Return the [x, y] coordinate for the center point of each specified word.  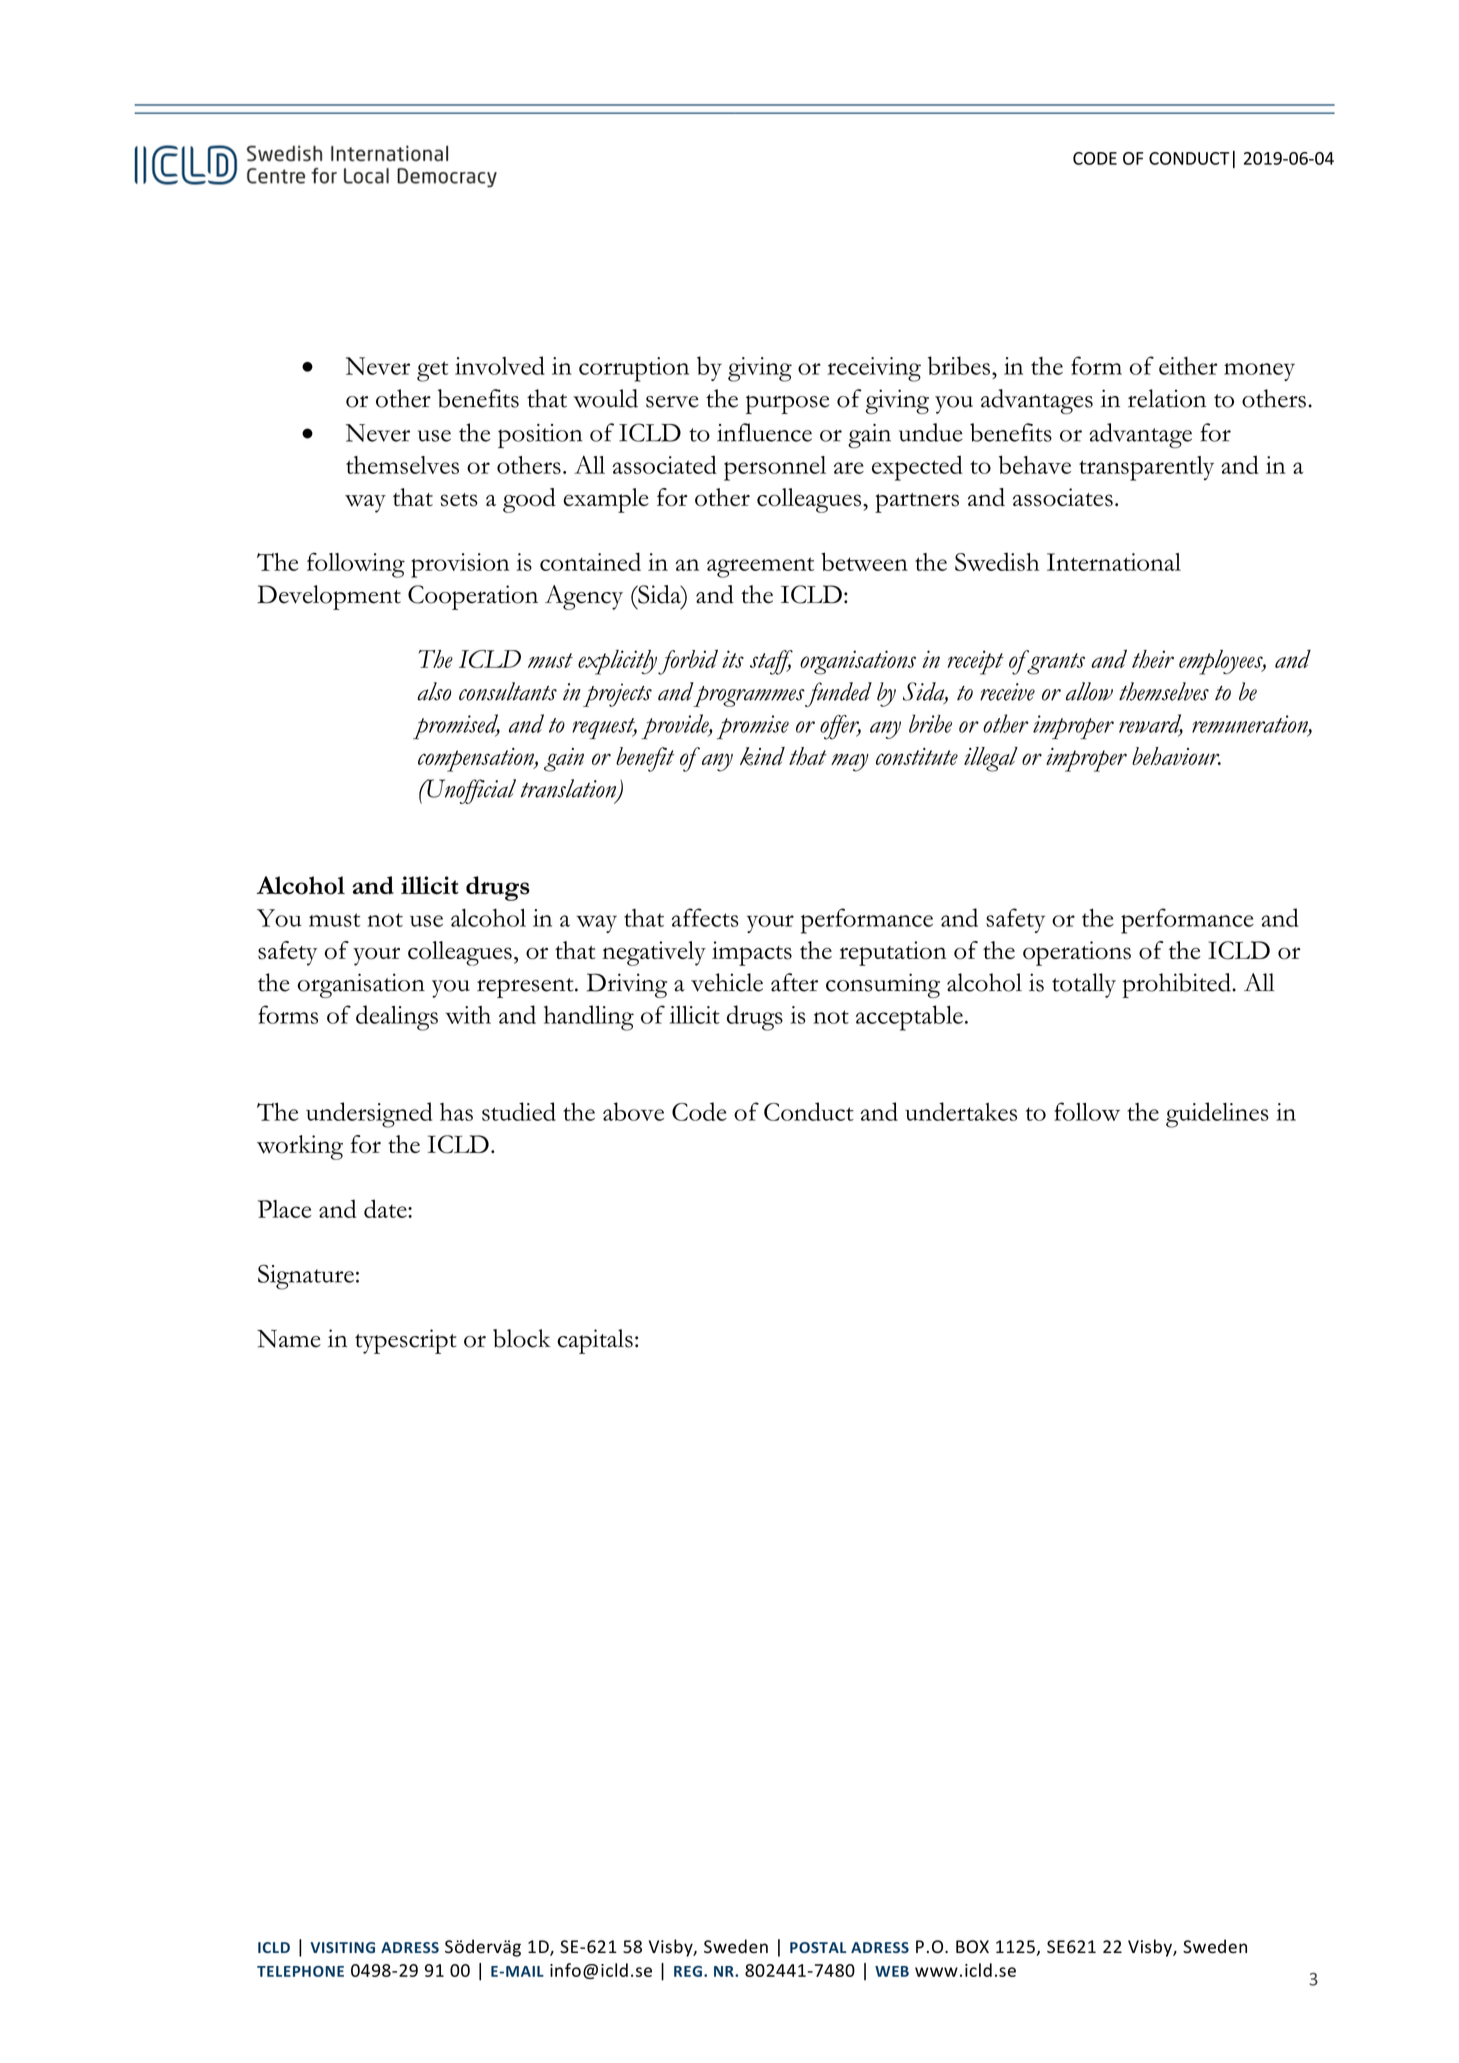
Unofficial [470, 791]
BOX [972, 1947]
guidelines [1217, 1115]
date [386, 1208]
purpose [787, 404]
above [633, 1111]
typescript [406, 1341]
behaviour [1176, 756]
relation [1167, 398]
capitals [595, 1341]
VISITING [342, 1947]
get [432, 371]
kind [762, 756]
